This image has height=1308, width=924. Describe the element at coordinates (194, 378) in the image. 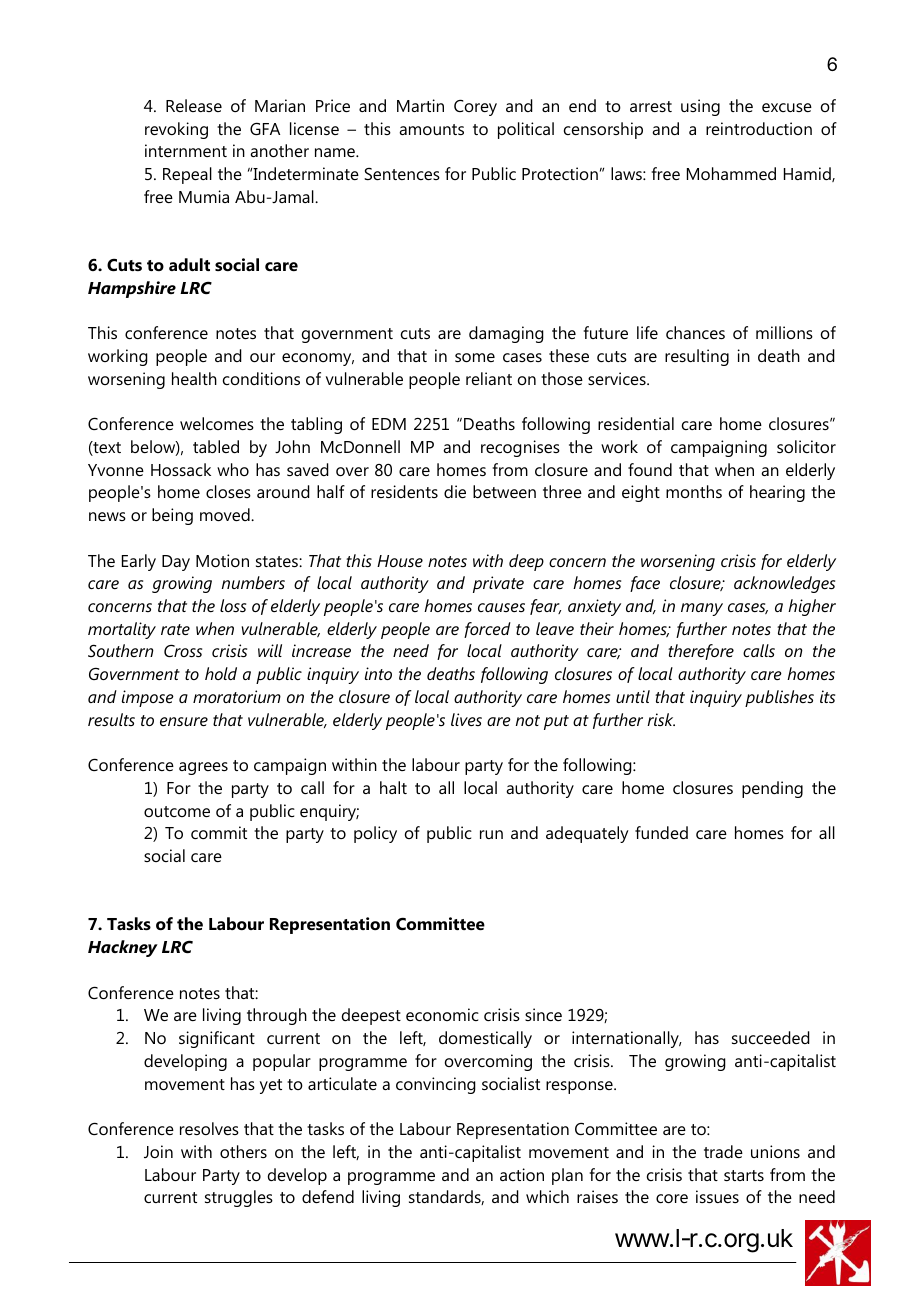

I see `health` at that location.
